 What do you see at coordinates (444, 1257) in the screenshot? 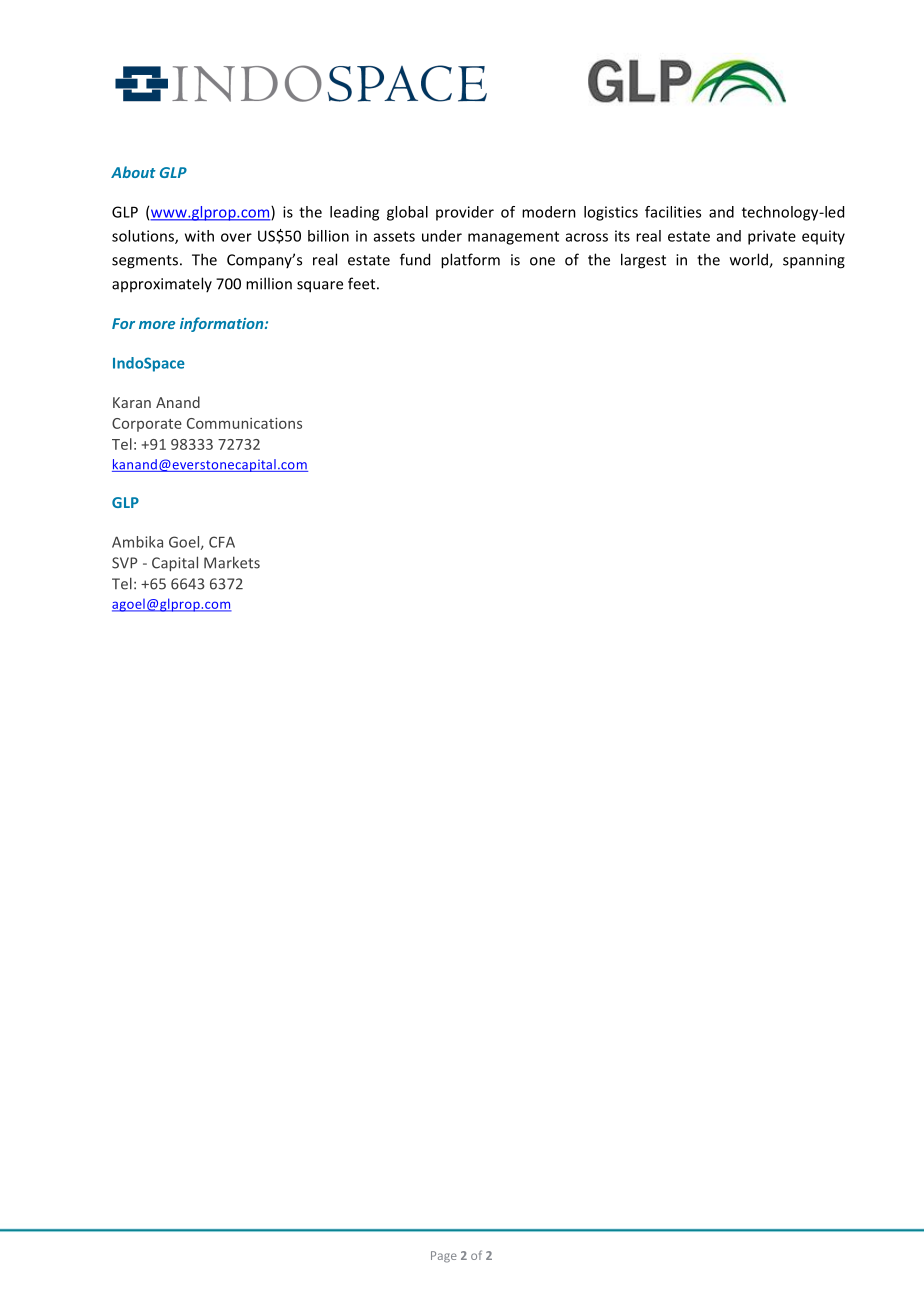
I see `Page` at bounding box center [444, 1257].
